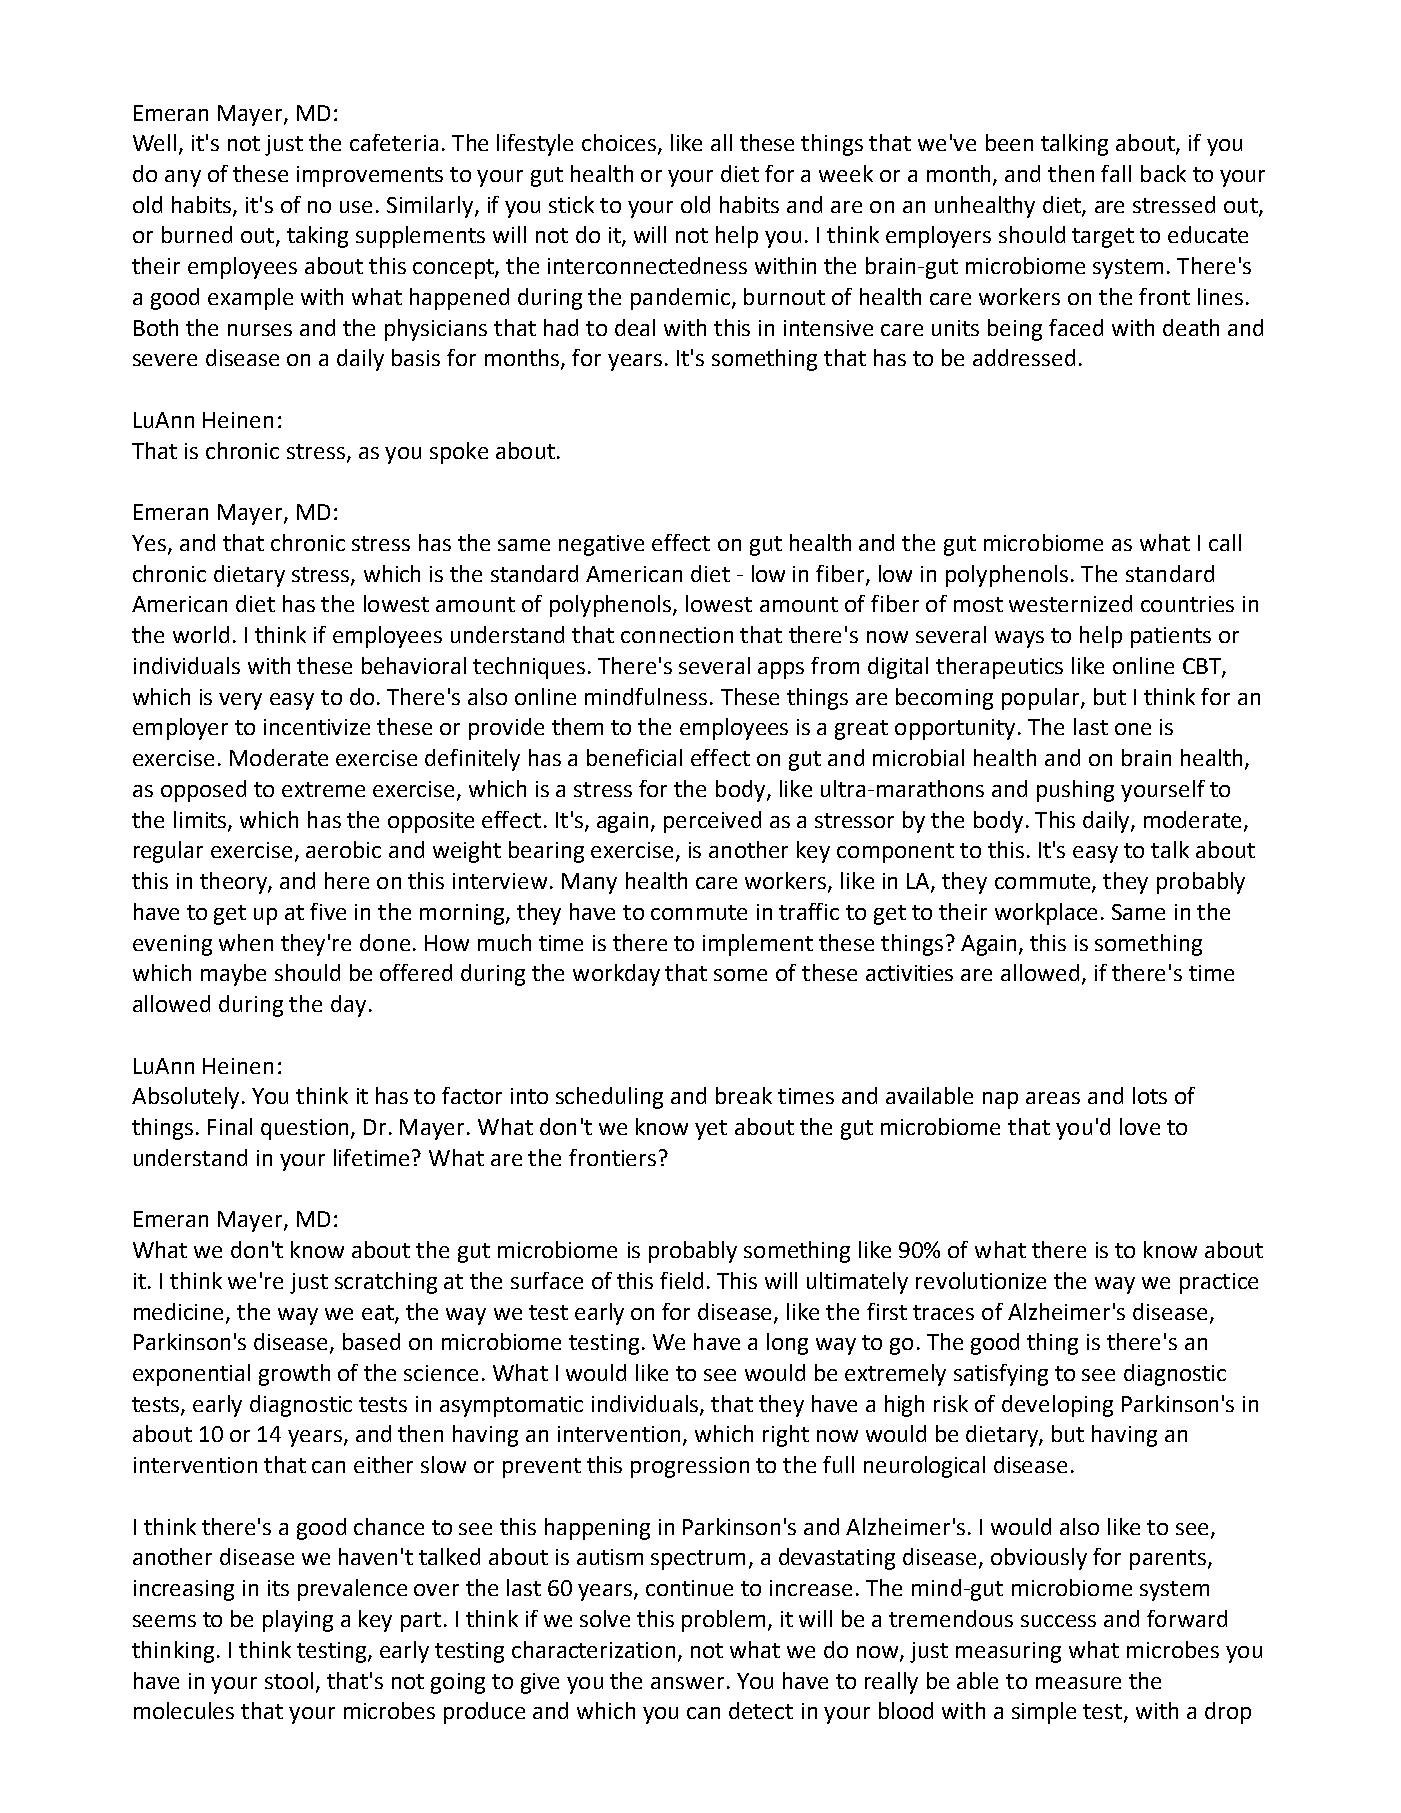  What do you see at coordinates (687, 1683) in the screenshot?
I see `answer` at bounding box center [687, 1683].
